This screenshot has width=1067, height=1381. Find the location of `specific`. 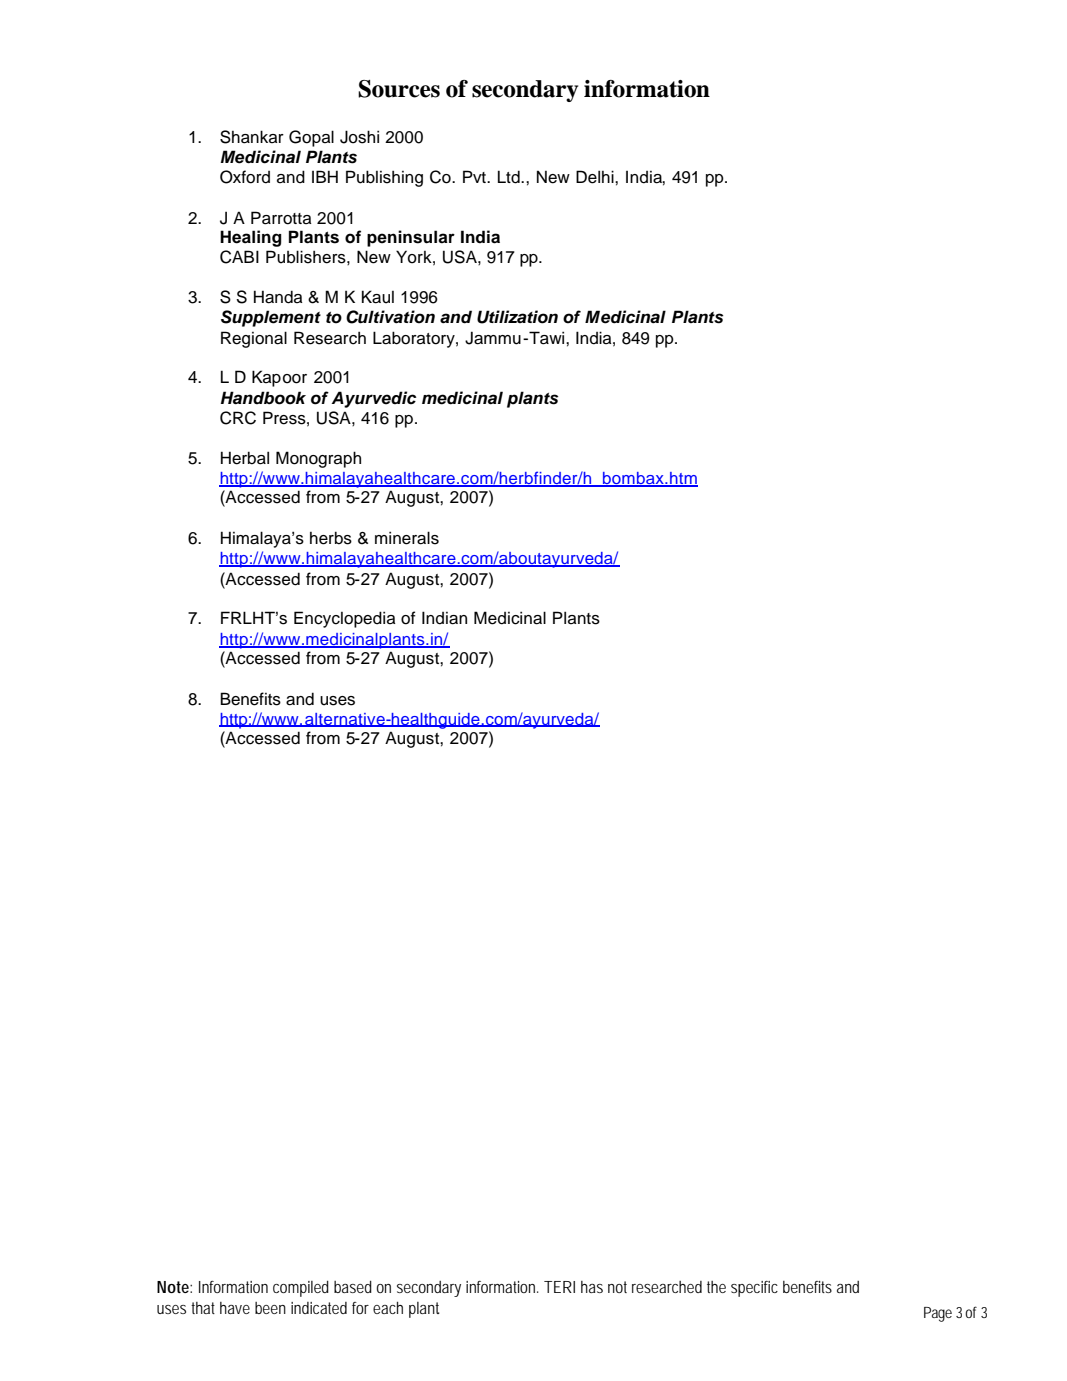

specific is located at coordinates (754, 1289).
